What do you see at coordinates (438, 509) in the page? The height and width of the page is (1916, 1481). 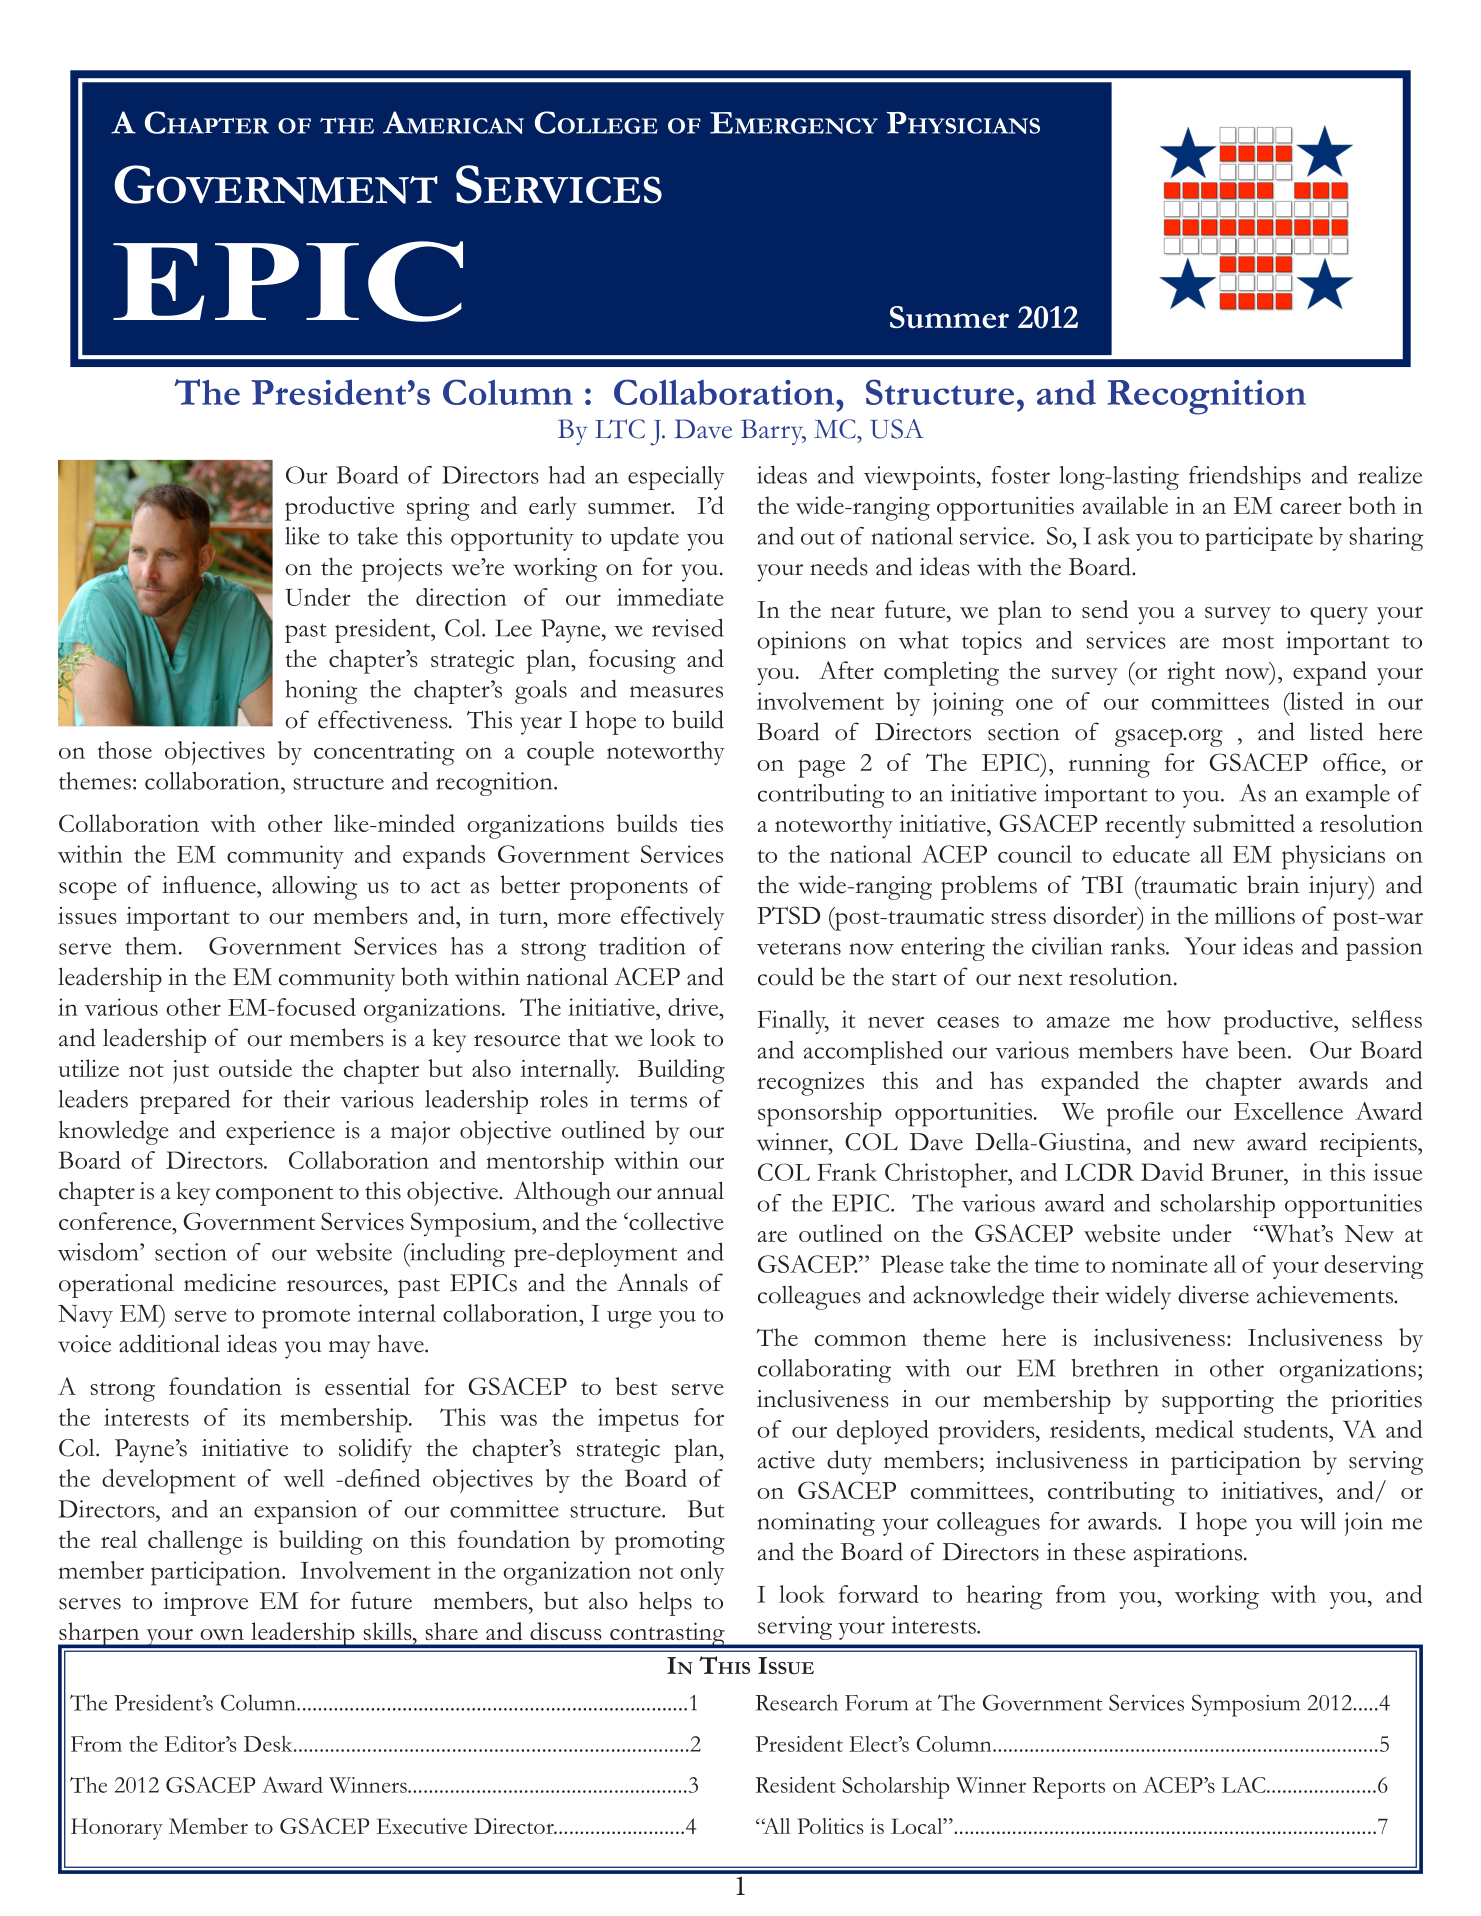 I see `spring` at bounding box center [438, 509].
